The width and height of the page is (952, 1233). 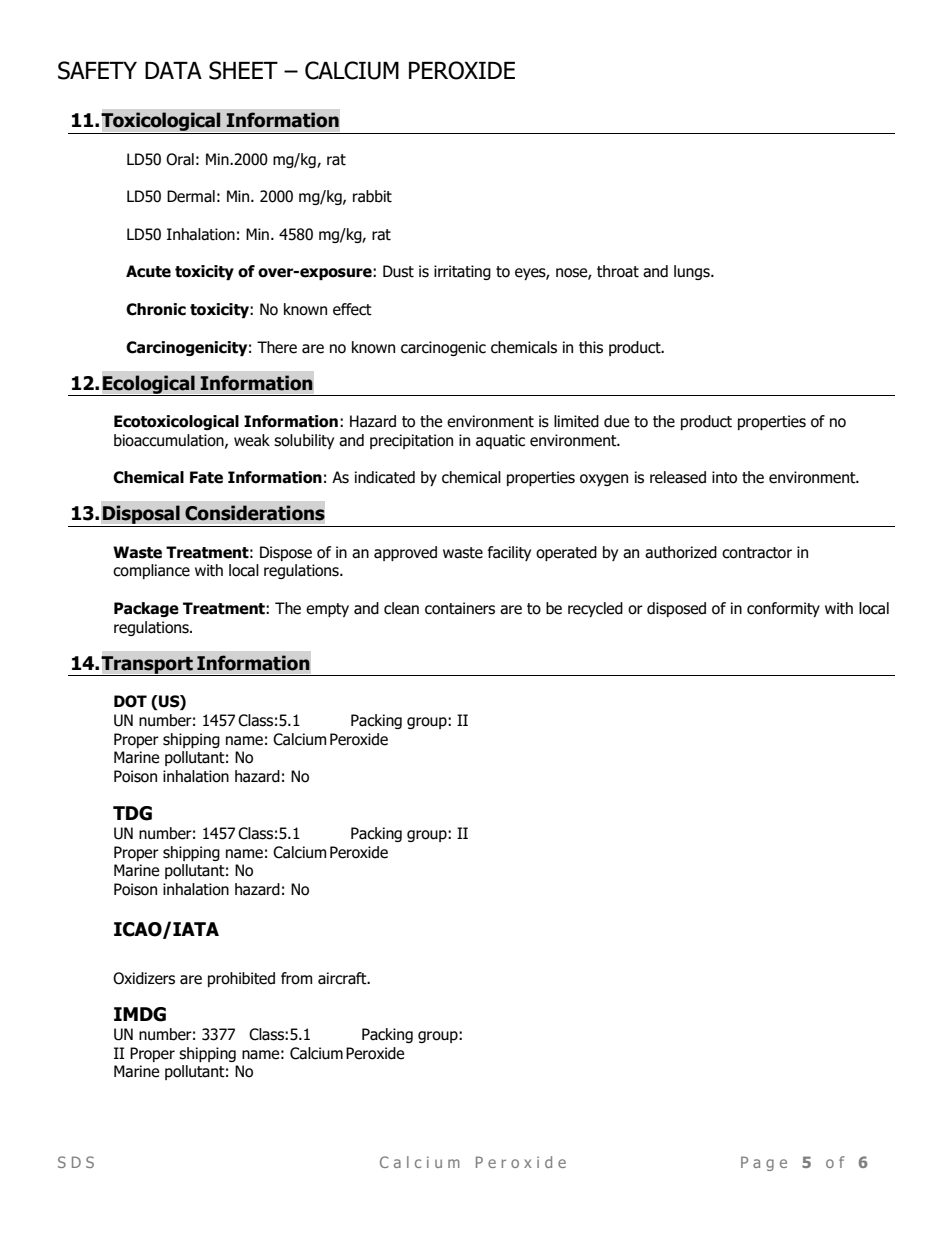 What do you see at coordinates (681, 552) in the page?
I see `authorized` at bounding box center [681, 552].
